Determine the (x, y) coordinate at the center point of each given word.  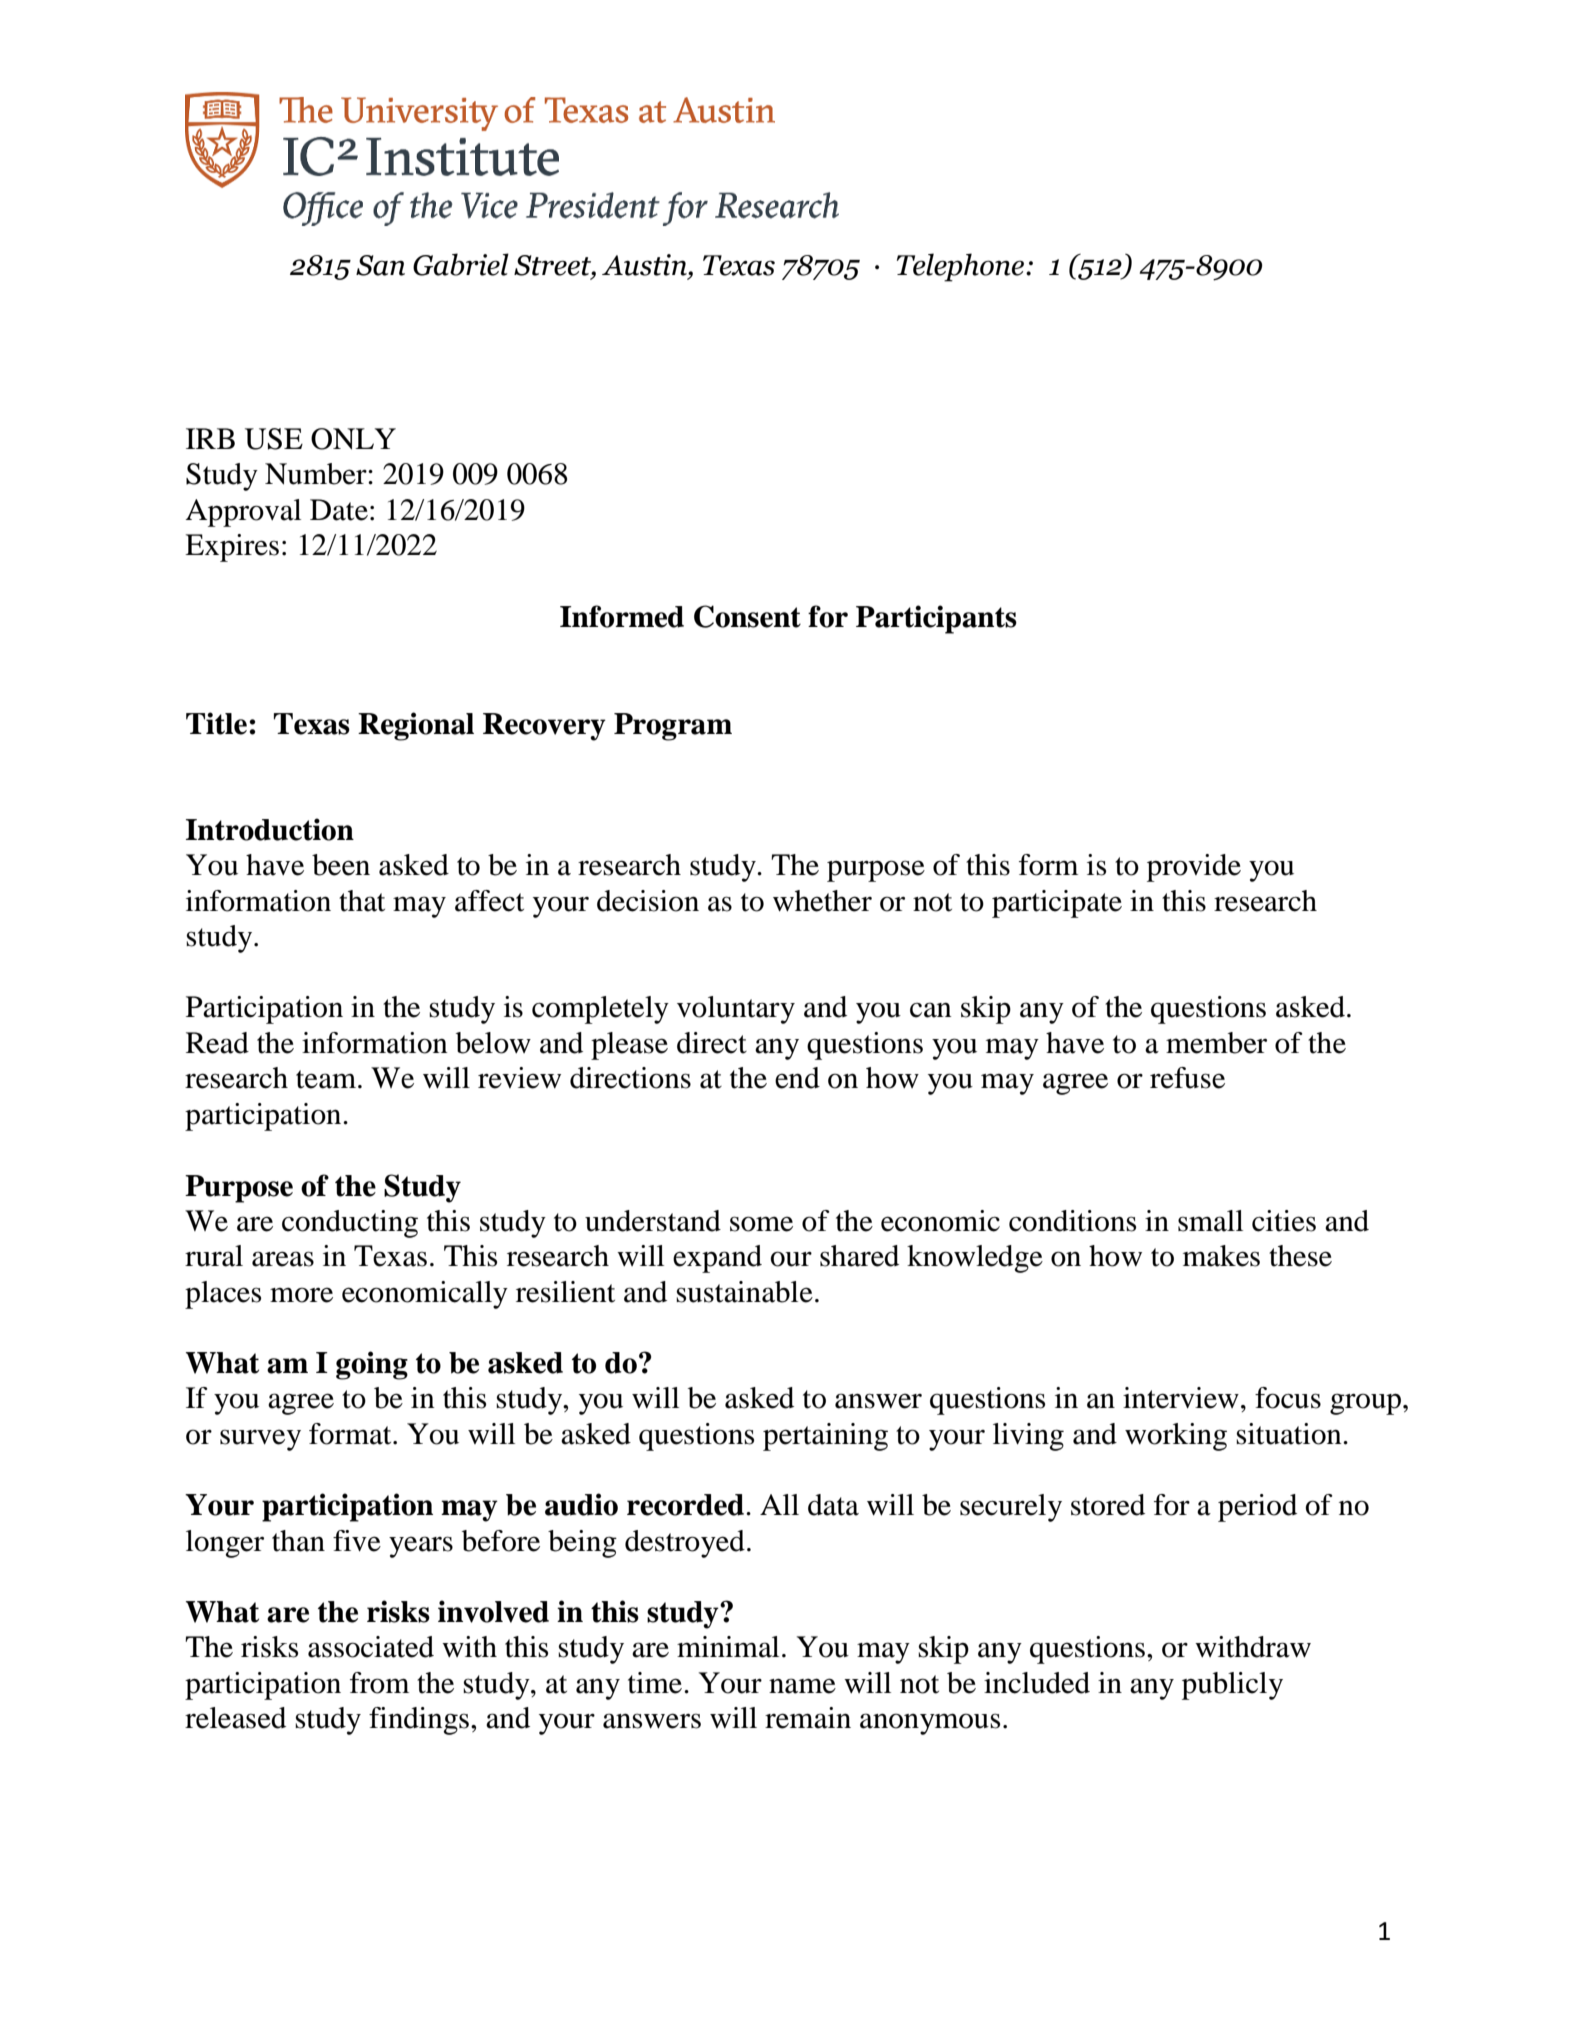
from (379, 1683)
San (380, 265)
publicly (1232, 1686)
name (802, 1686)
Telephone (962, 267)
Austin (645, 265)
